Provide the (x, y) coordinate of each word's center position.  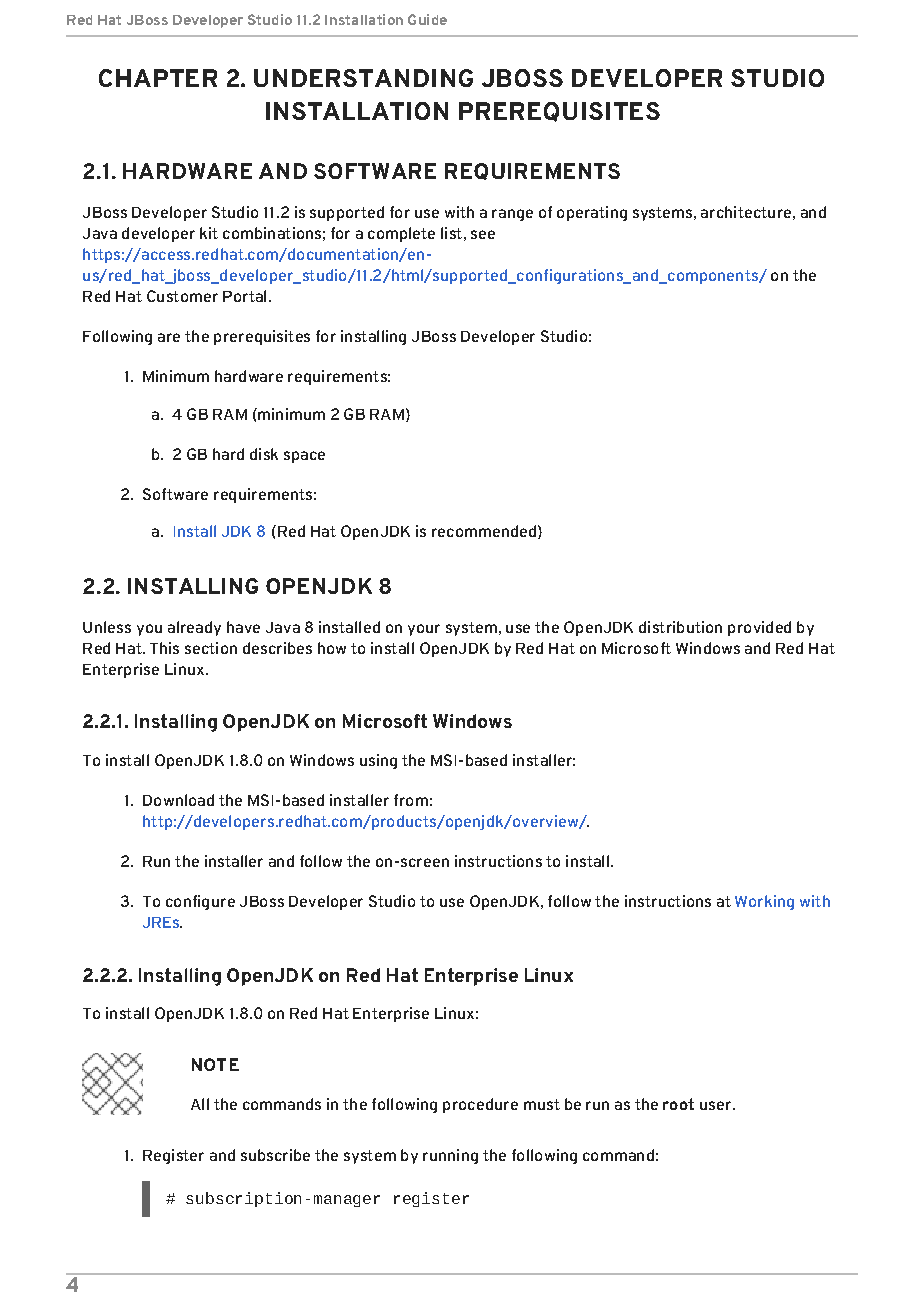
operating (592, 213)
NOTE (215, 1064)
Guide (427, 19)
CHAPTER (158, 78)
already (194, 628)
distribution (680, 627)
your (424, 630)
